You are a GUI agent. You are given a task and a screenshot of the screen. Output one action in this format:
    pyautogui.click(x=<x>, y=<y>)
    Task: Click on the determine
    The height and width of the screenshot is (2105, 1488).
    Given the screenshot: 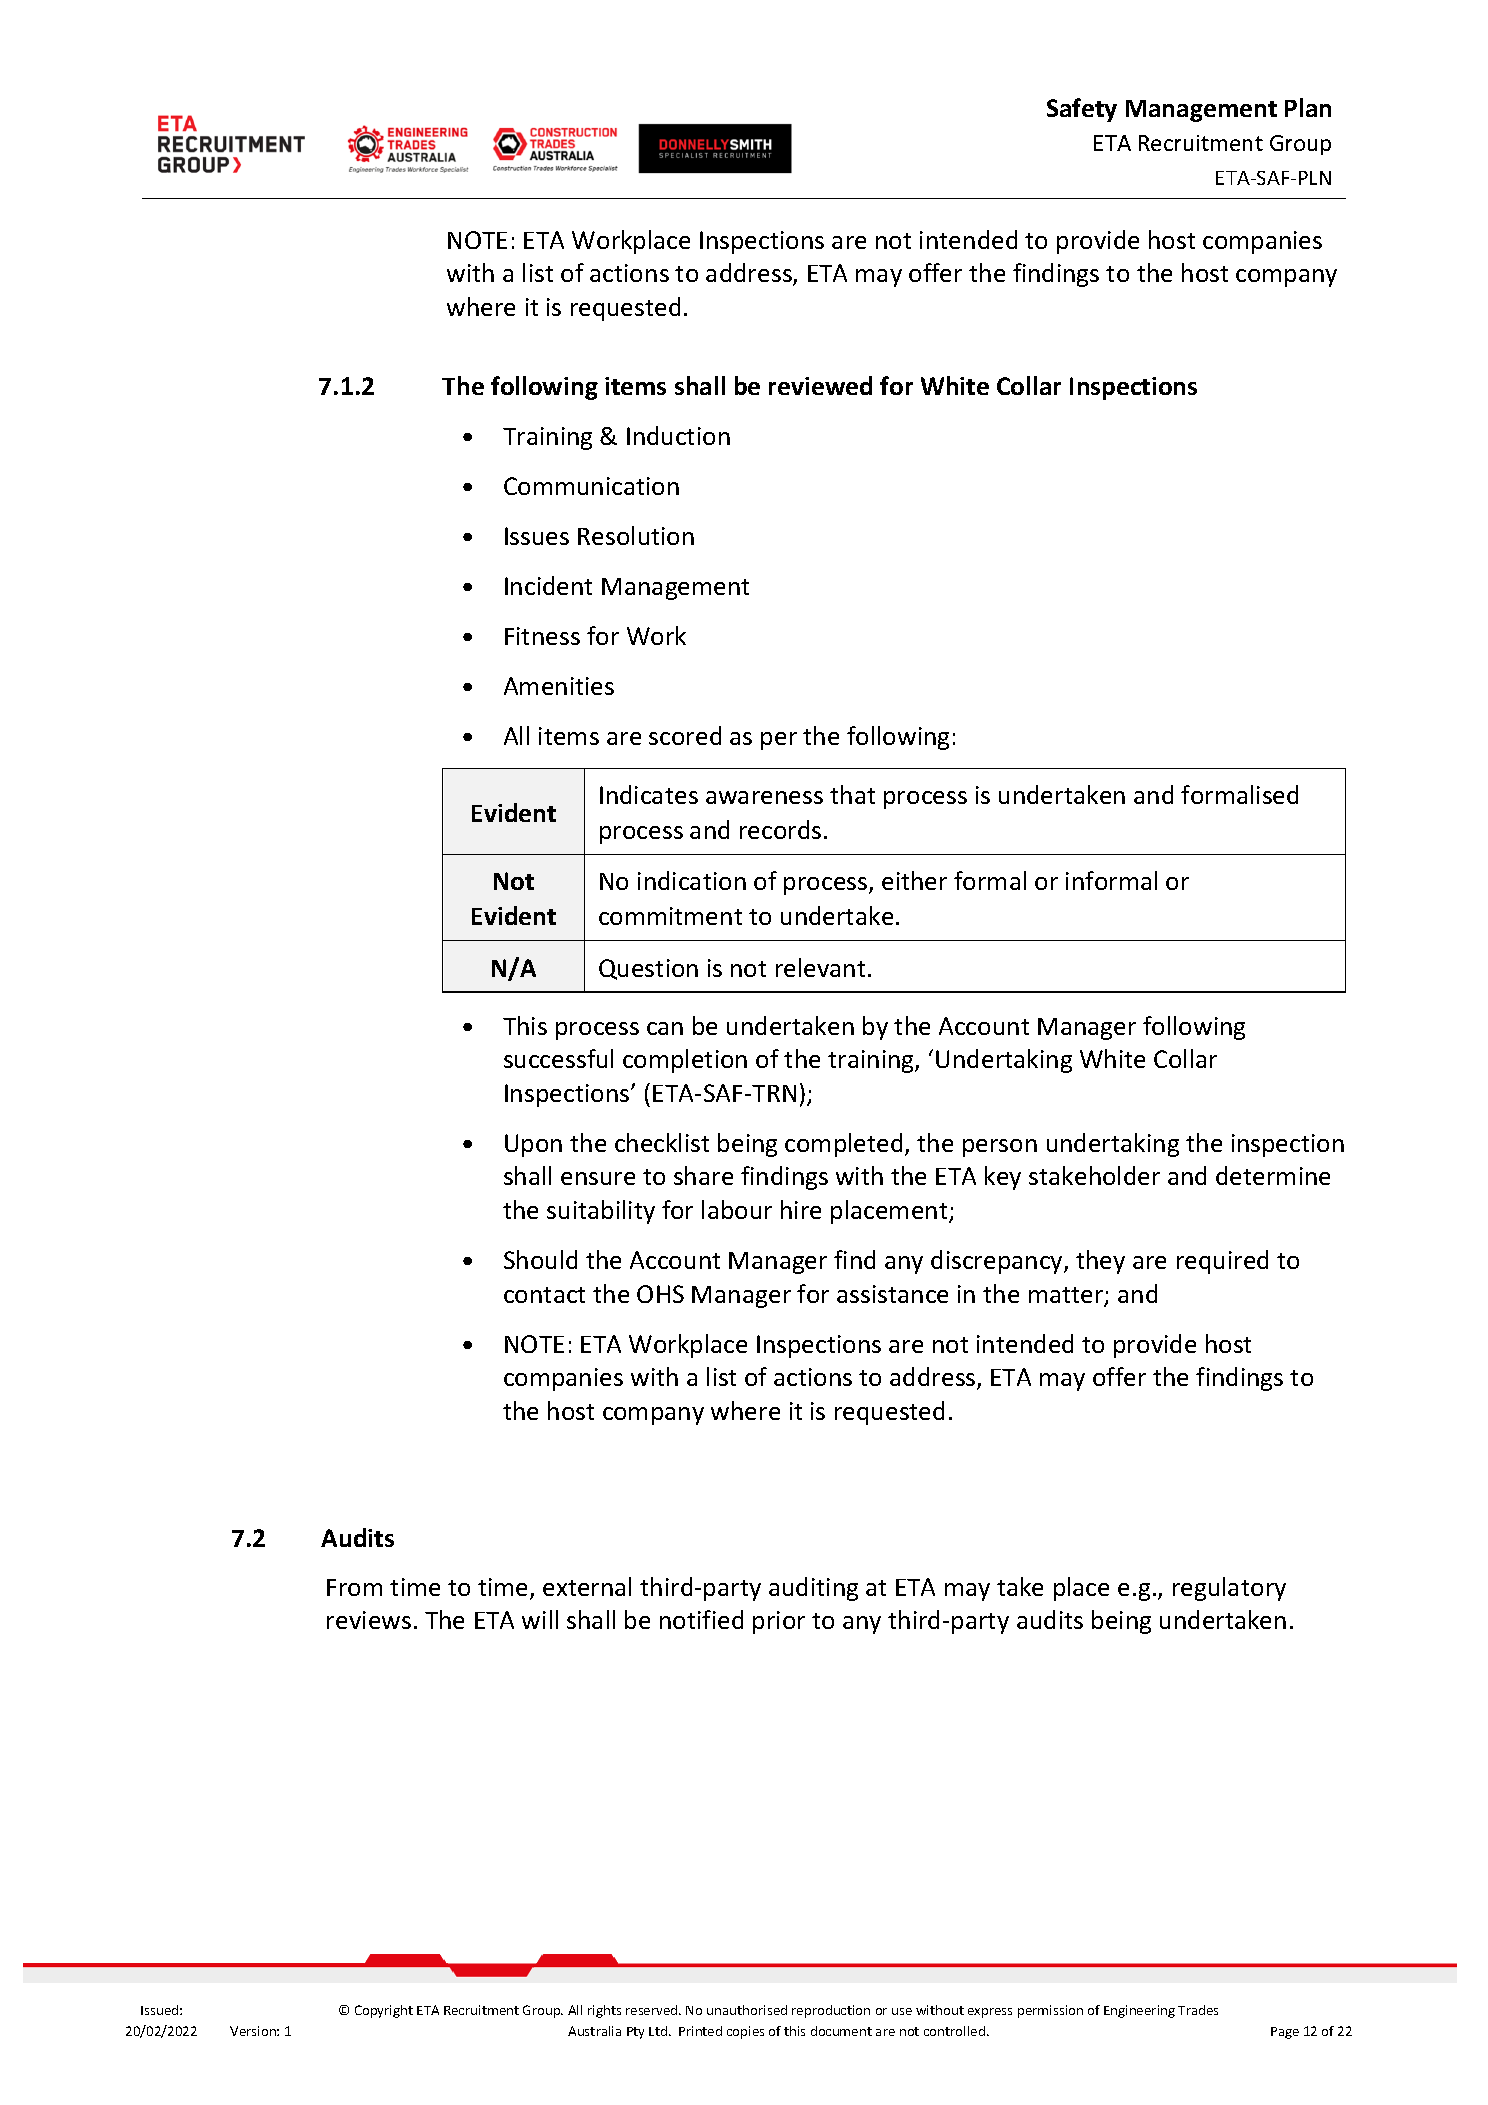 What is the action you would take?
    pyautogui.click(x=1273, y=1175)
